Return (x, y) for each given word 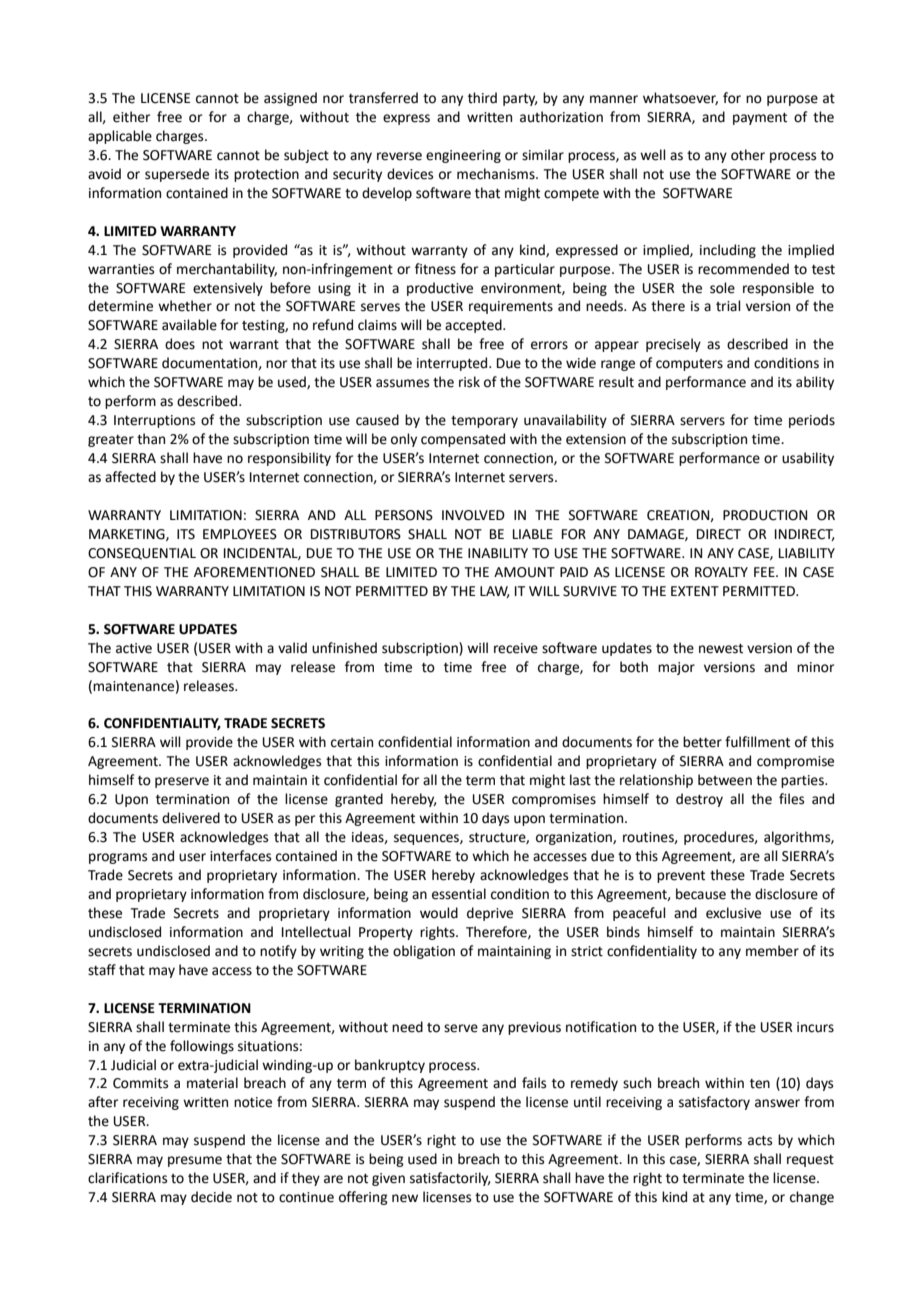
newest (721, 649)
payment (760, 119)
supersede (177, 175)
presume (195, 1161)
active (134, 648)
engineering (463, 156)
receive (516, 648)
